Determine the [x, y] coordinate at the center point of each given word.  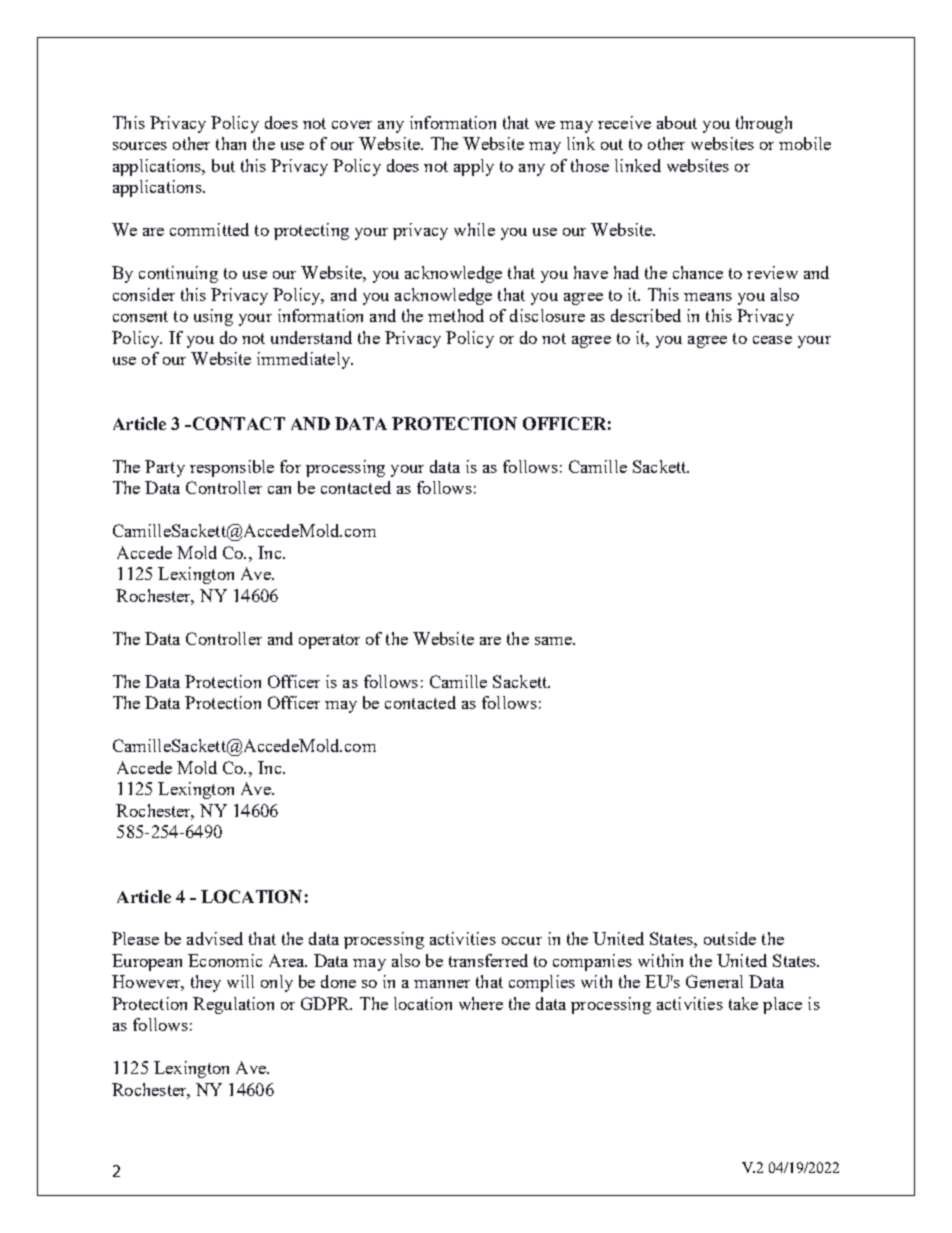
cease [772, 340]
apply [474, 167]
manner [442, 984]
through [764, 124]
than [231, 143]
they [206, 983]
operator [329, 641]
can [279, 490]
